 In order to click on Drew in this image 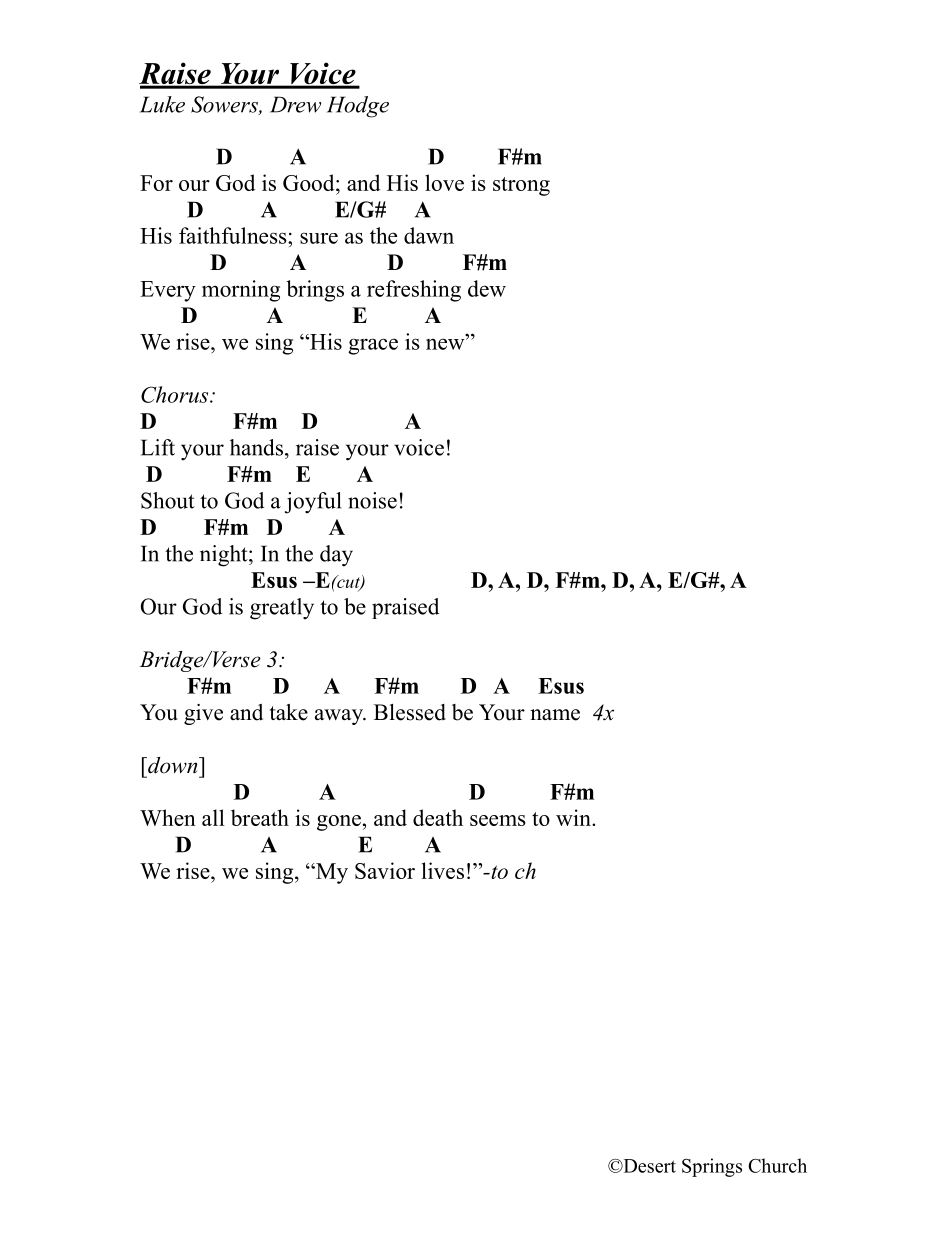, I will do `click(295, 104)`.
